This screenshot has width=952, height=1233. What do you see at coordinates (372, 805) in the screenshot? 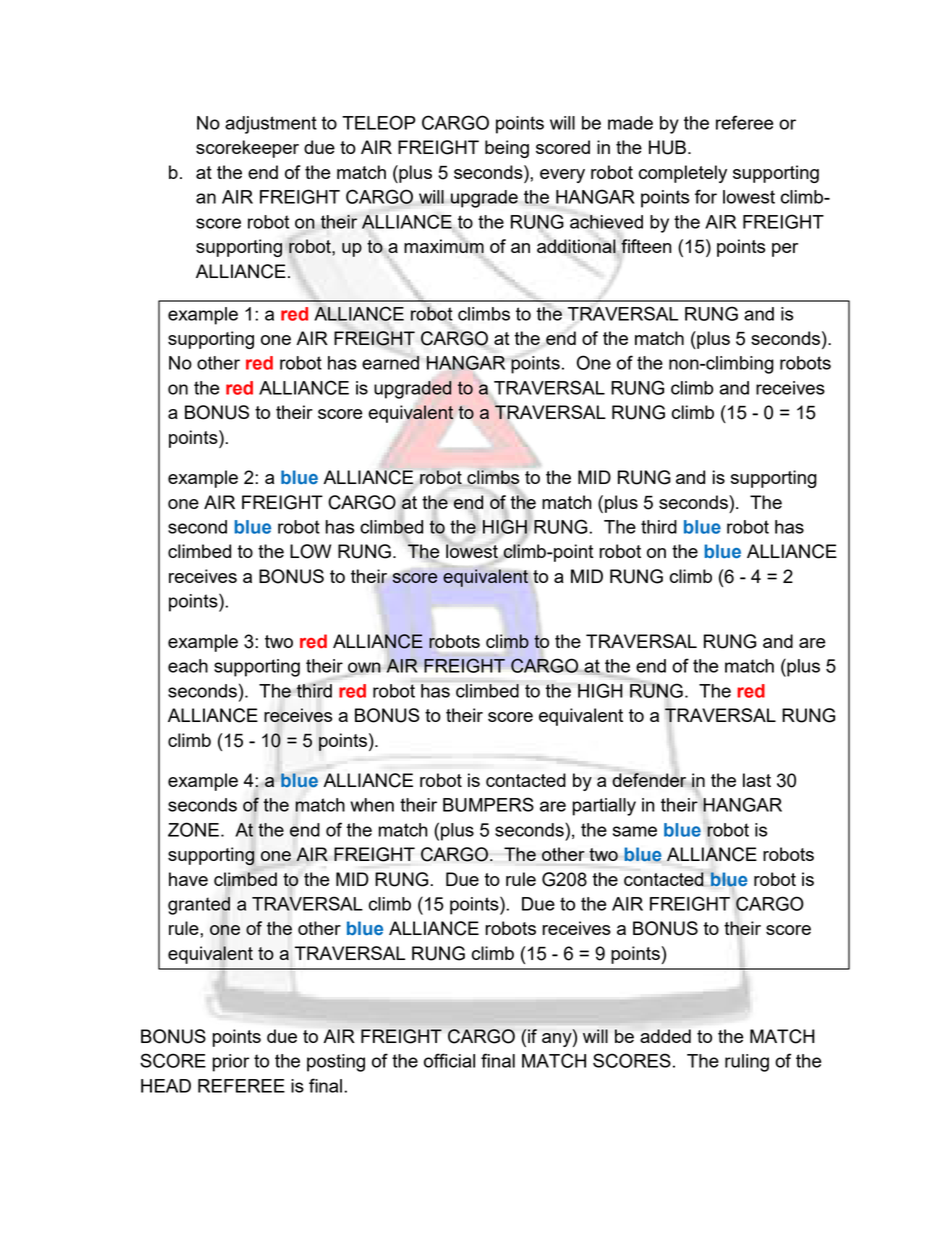
I see `when` at bounding box center [372, 805].
